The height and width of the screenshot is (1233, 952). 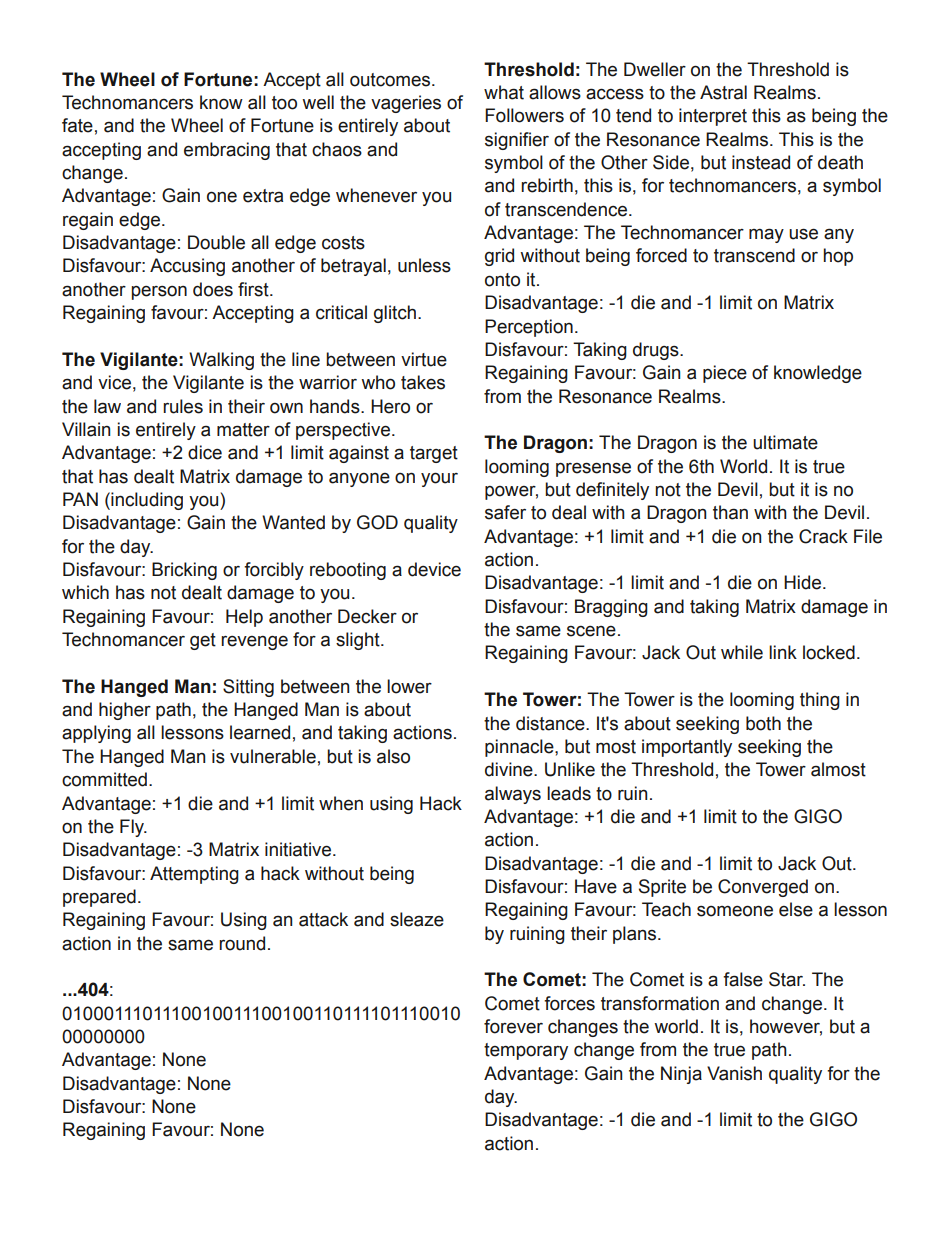 What do you see at coordinates (434, 454) in the screenshot?
I see `target` at bounding box center [434, 454].
